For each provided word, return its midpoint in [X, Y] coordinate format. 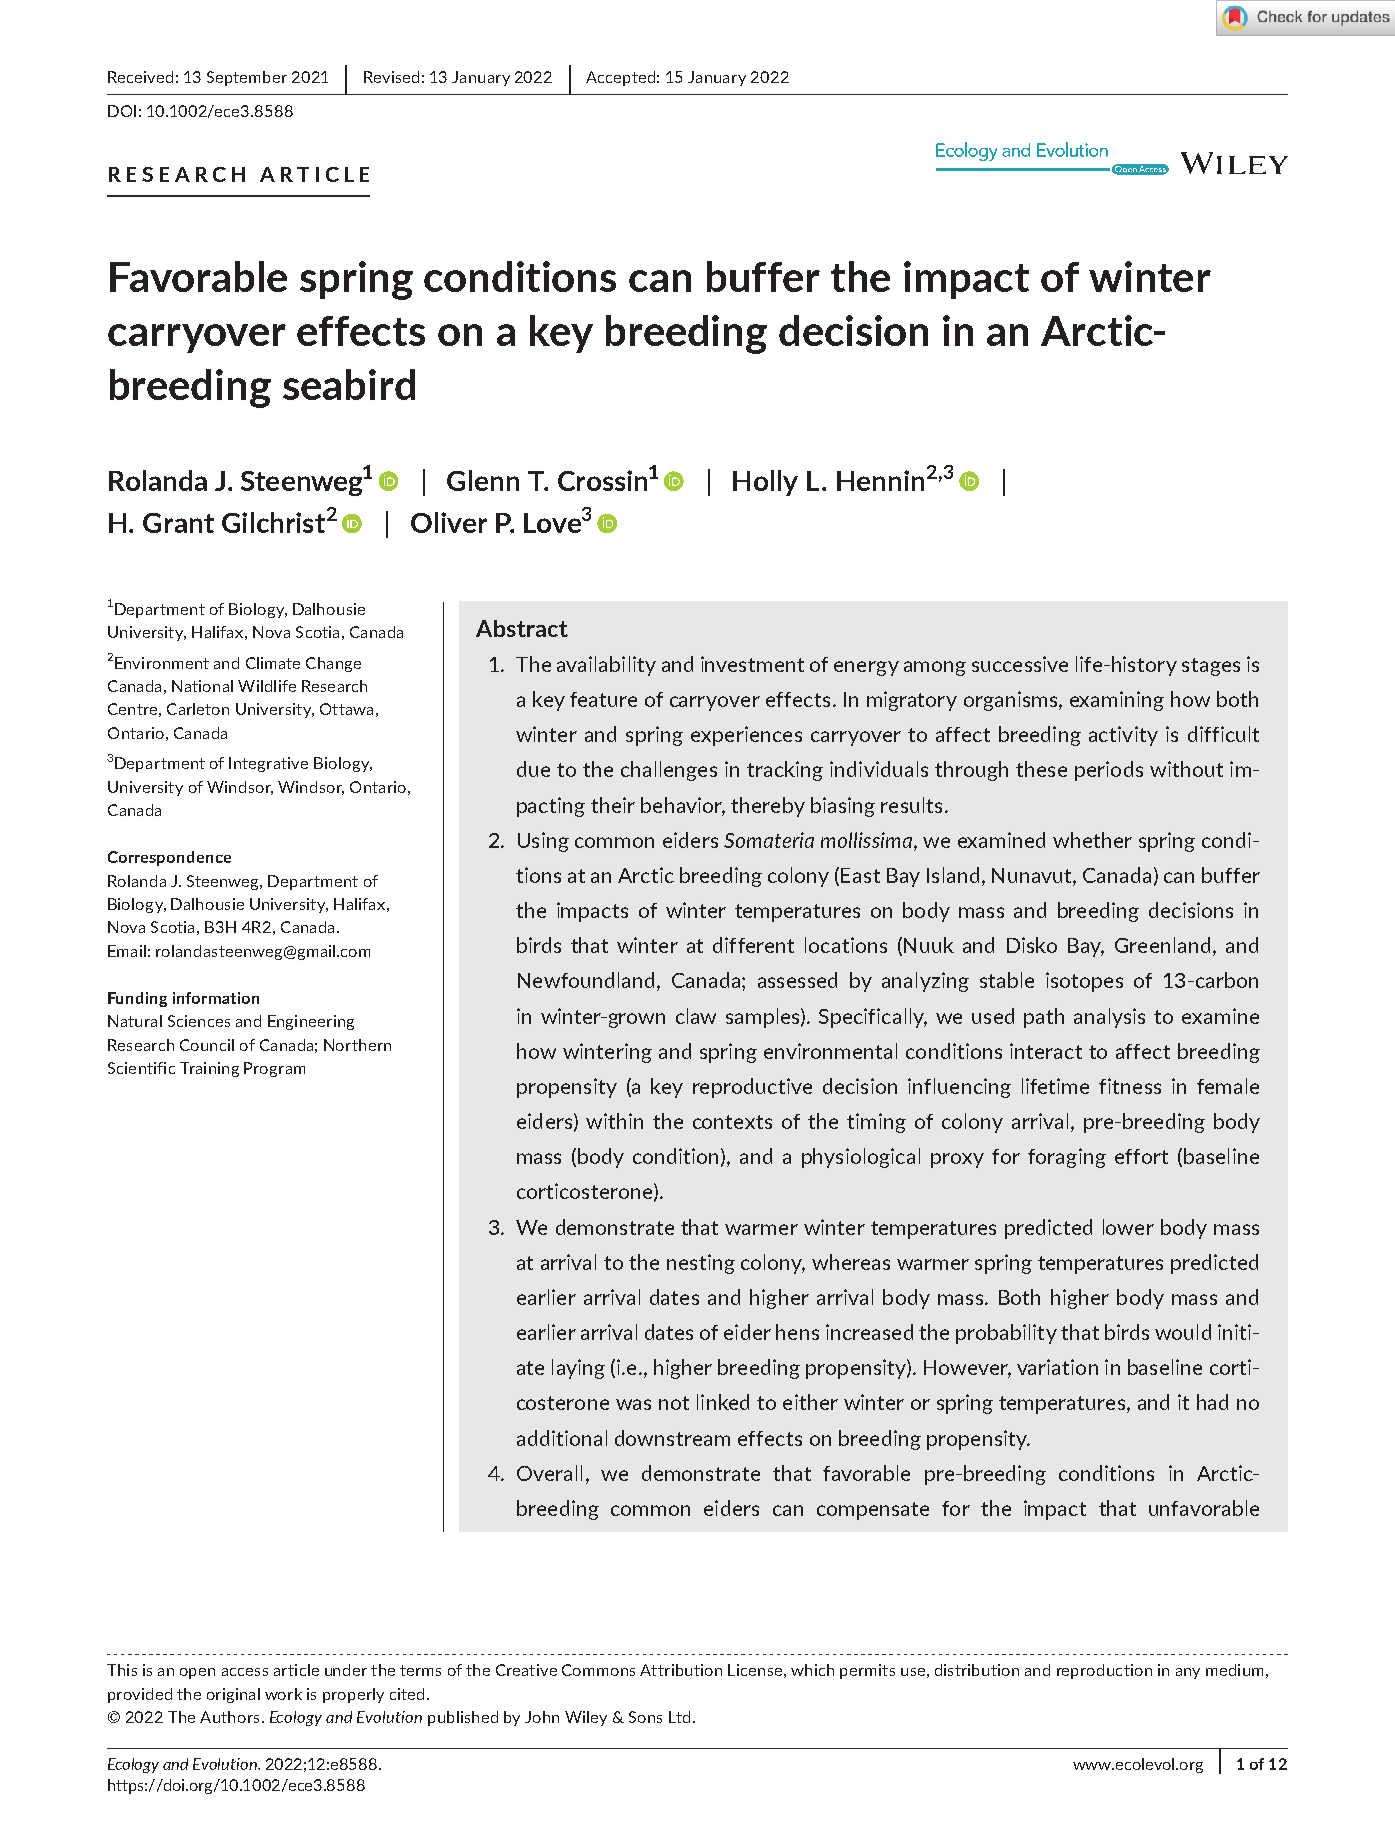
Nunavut [1033, 877]
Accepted [620, 78]
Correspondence [169, 858]
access [245, 1672]
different [753, 945]
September [247, 78]
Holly [765, 483]
